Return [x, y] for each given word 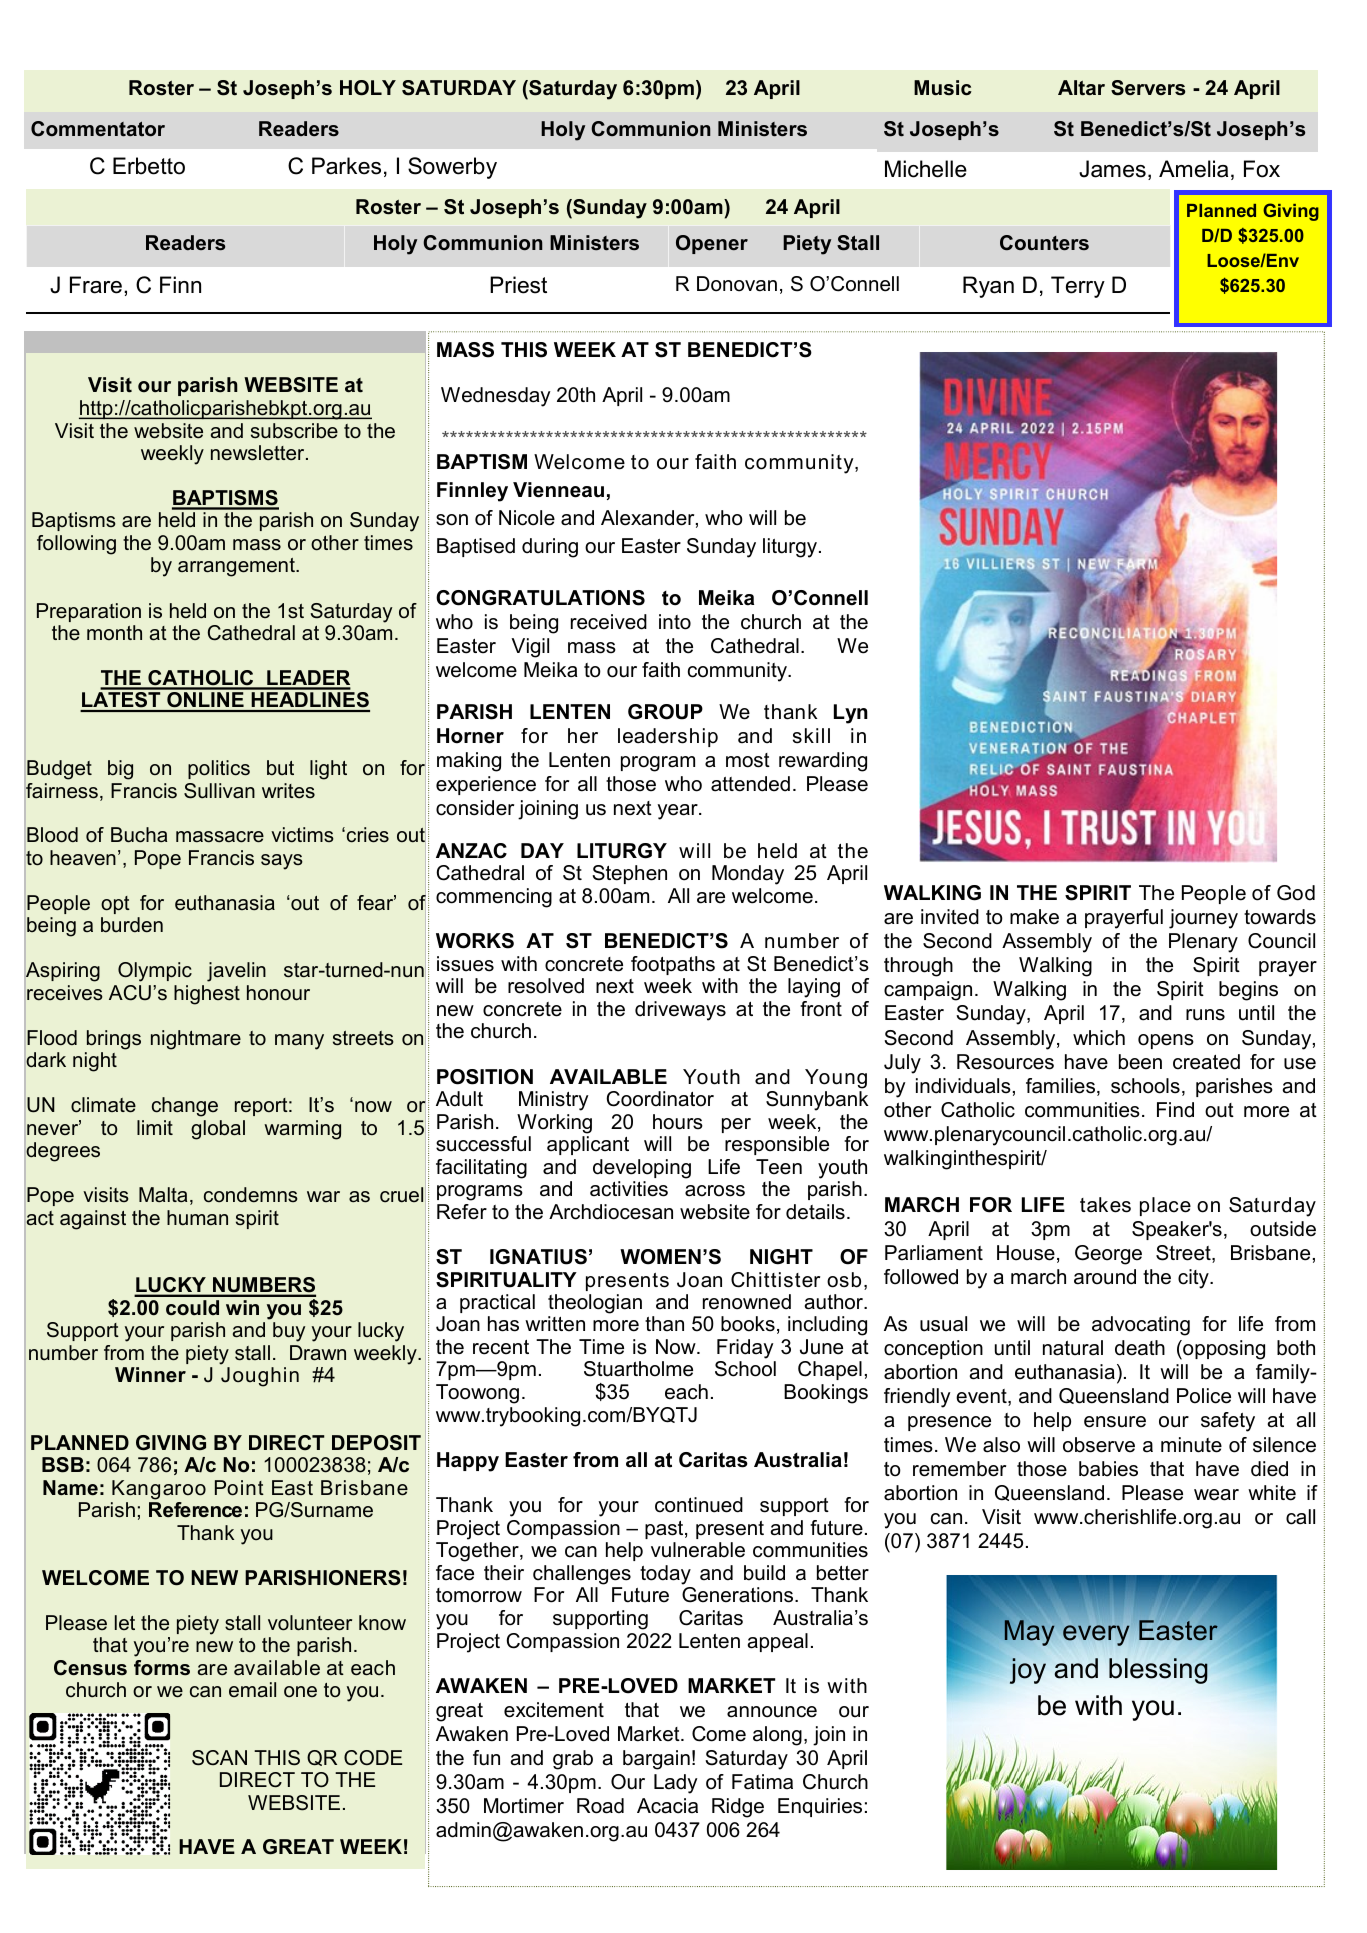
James [1112, 169]
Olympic [155, 972]
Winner [150, 1375]
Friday [745, 1349]
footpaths [673, 965]
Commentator [98, 129]
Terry [1078, 287]
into [675, 622]
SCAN [219, 1758]
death [1140, 1348]
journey [1203, 919]
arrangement [237, 567]
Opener [712, 244]
